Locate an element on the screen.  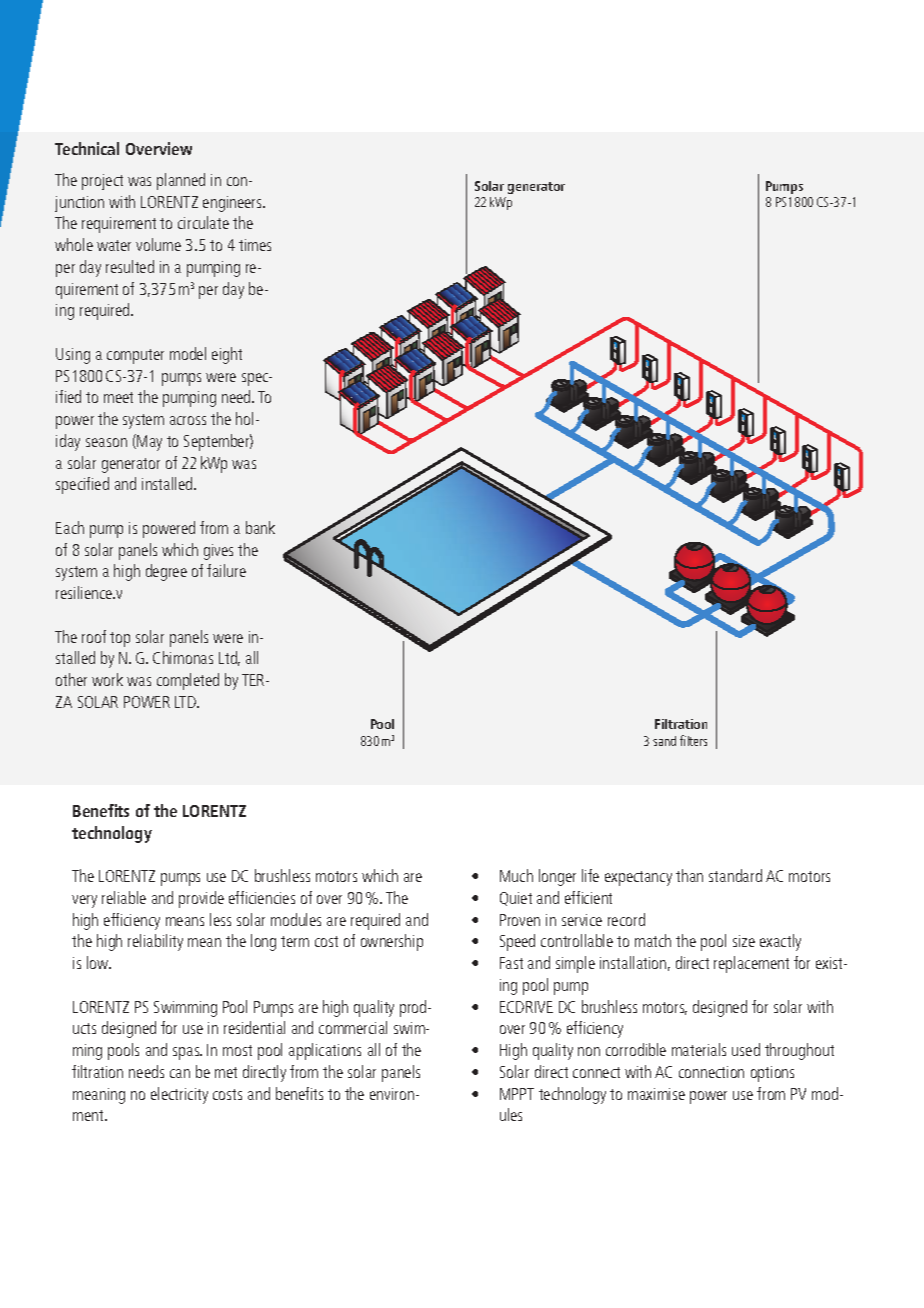
reliable is located at coordinates (124, 897).
